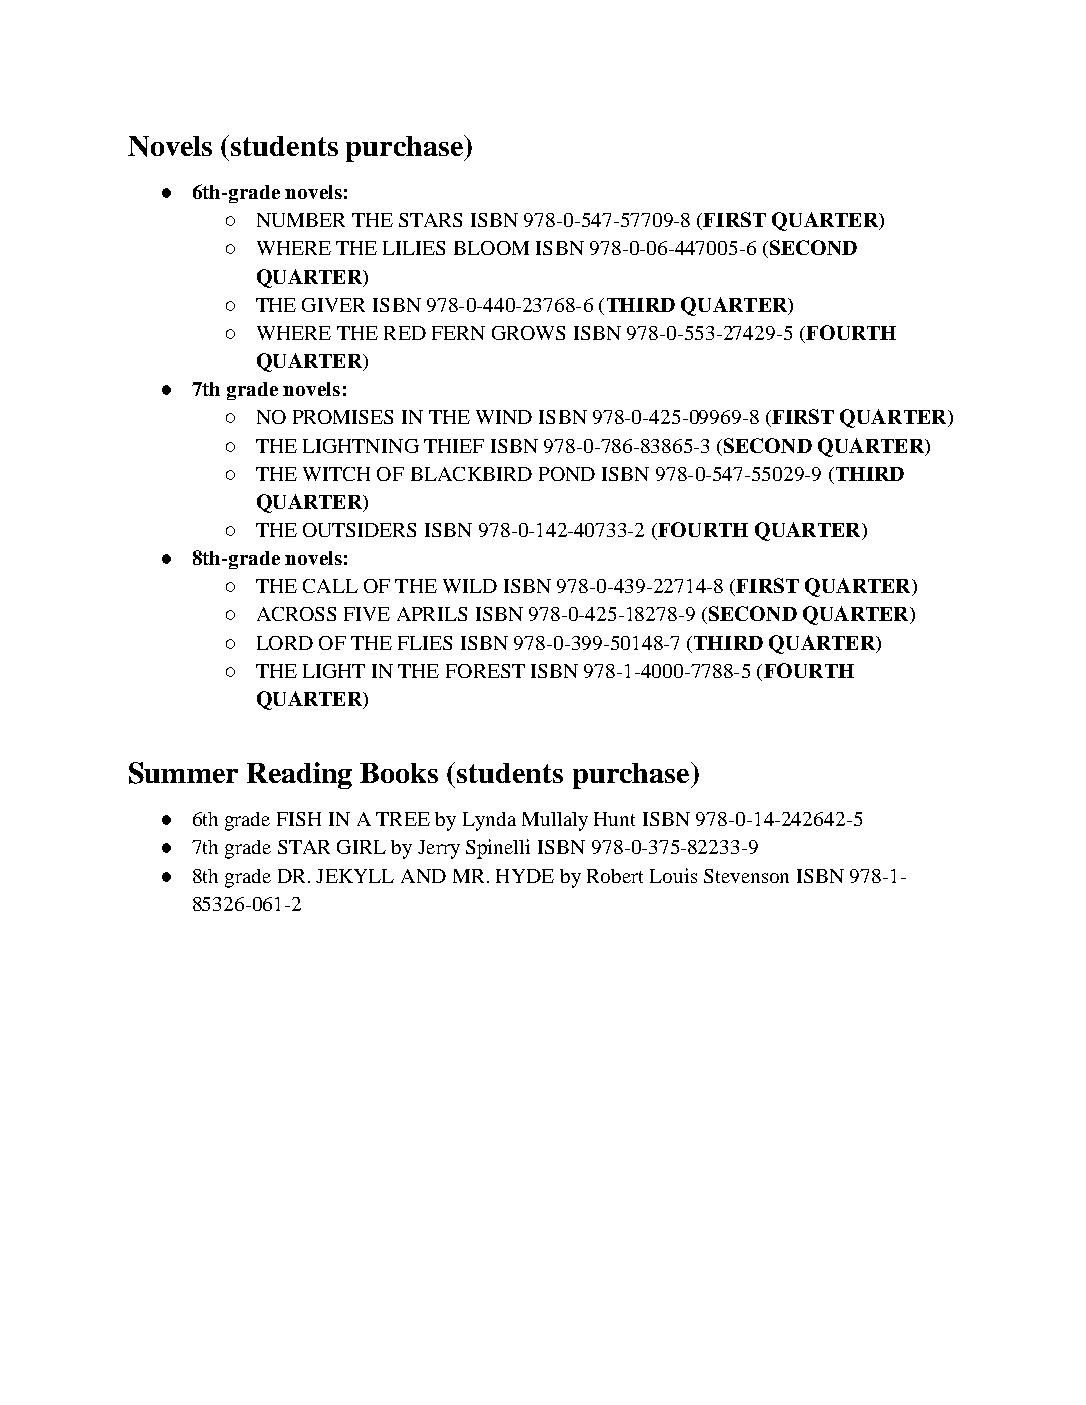 The image size is (1086, 1405). Describe the element at coordinates (330, 586) in the screenshot. I see `CALL` at that location.
